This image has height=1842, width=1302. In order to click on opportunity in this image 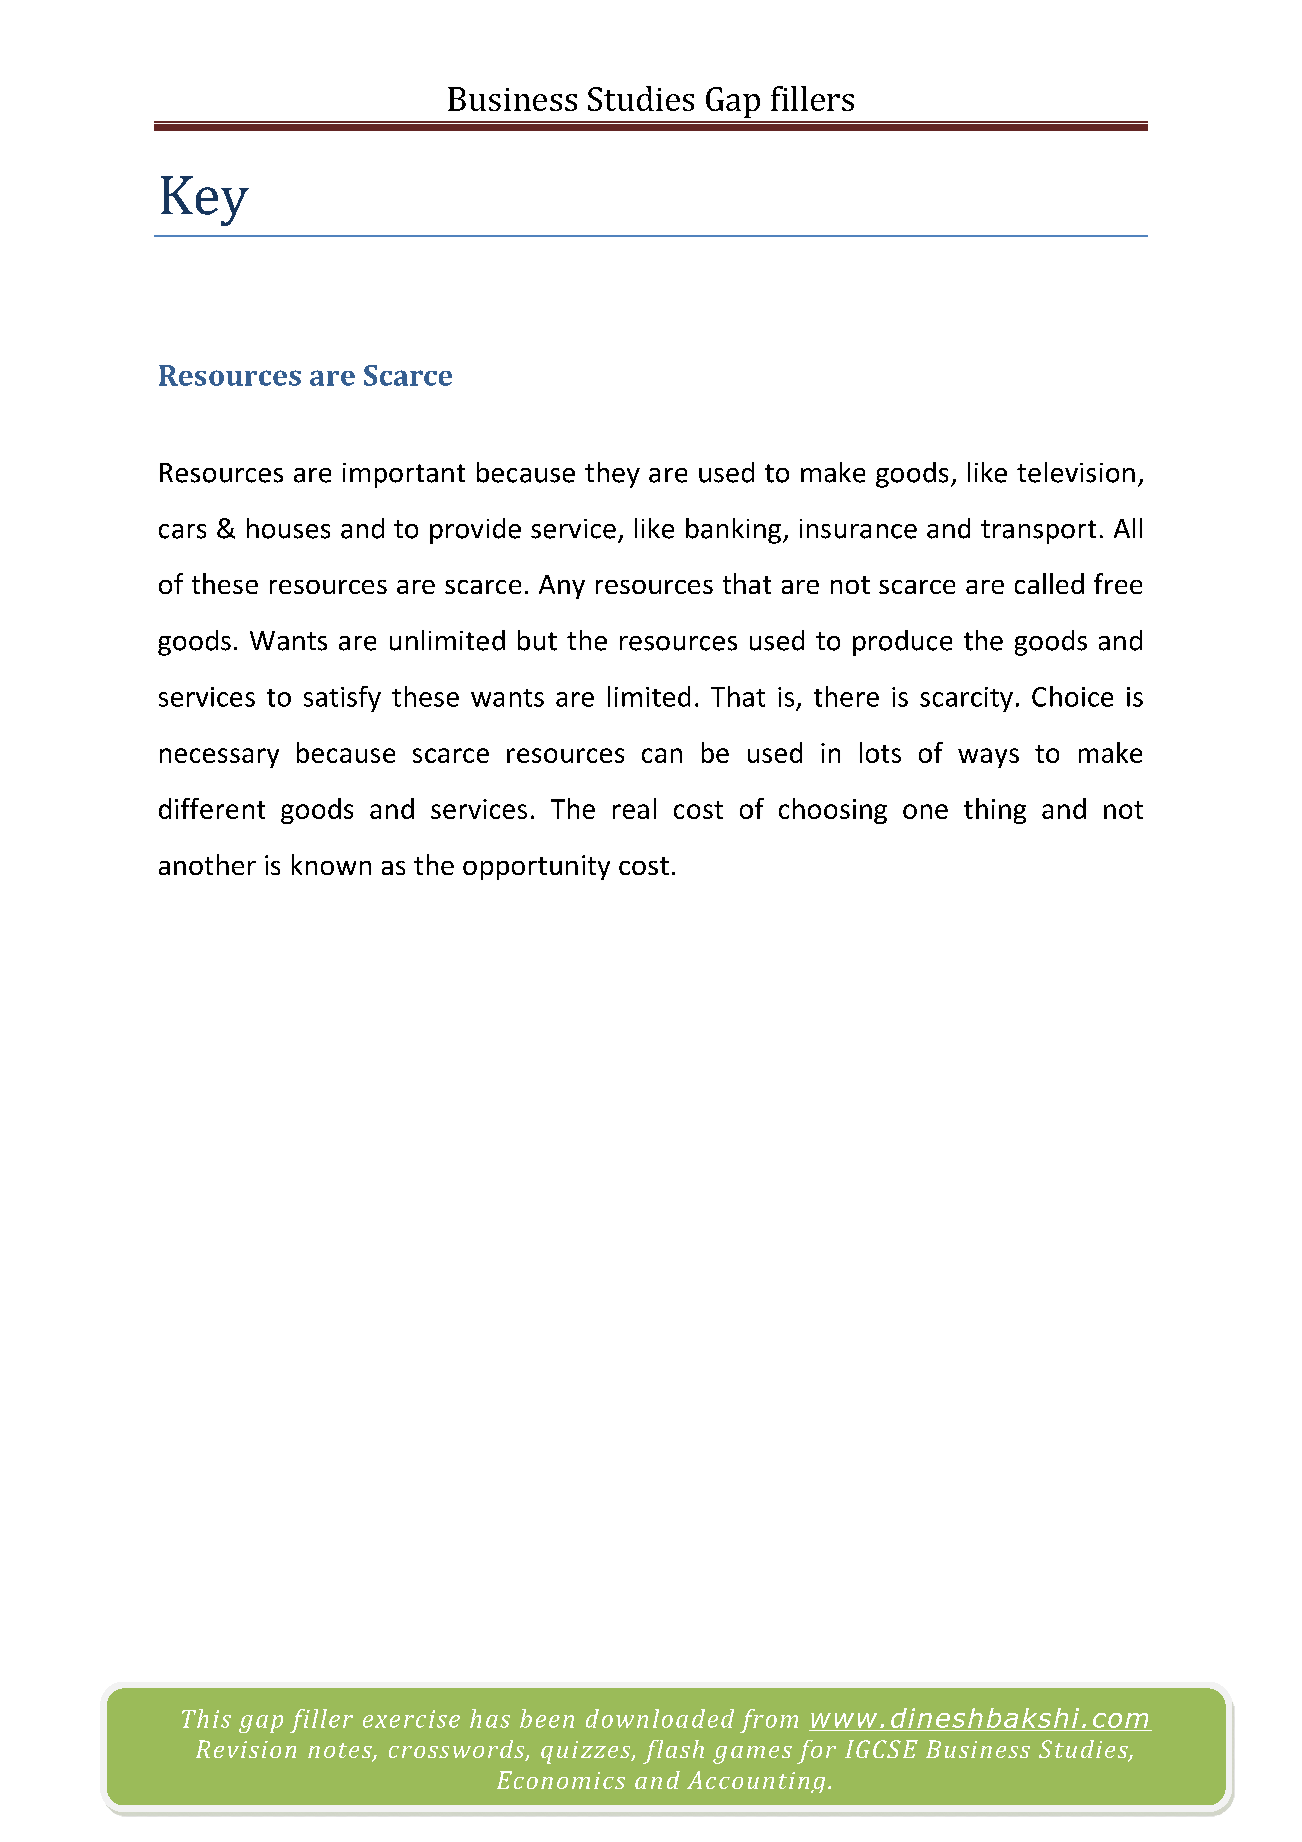, I will do `click(536, 867)`.
